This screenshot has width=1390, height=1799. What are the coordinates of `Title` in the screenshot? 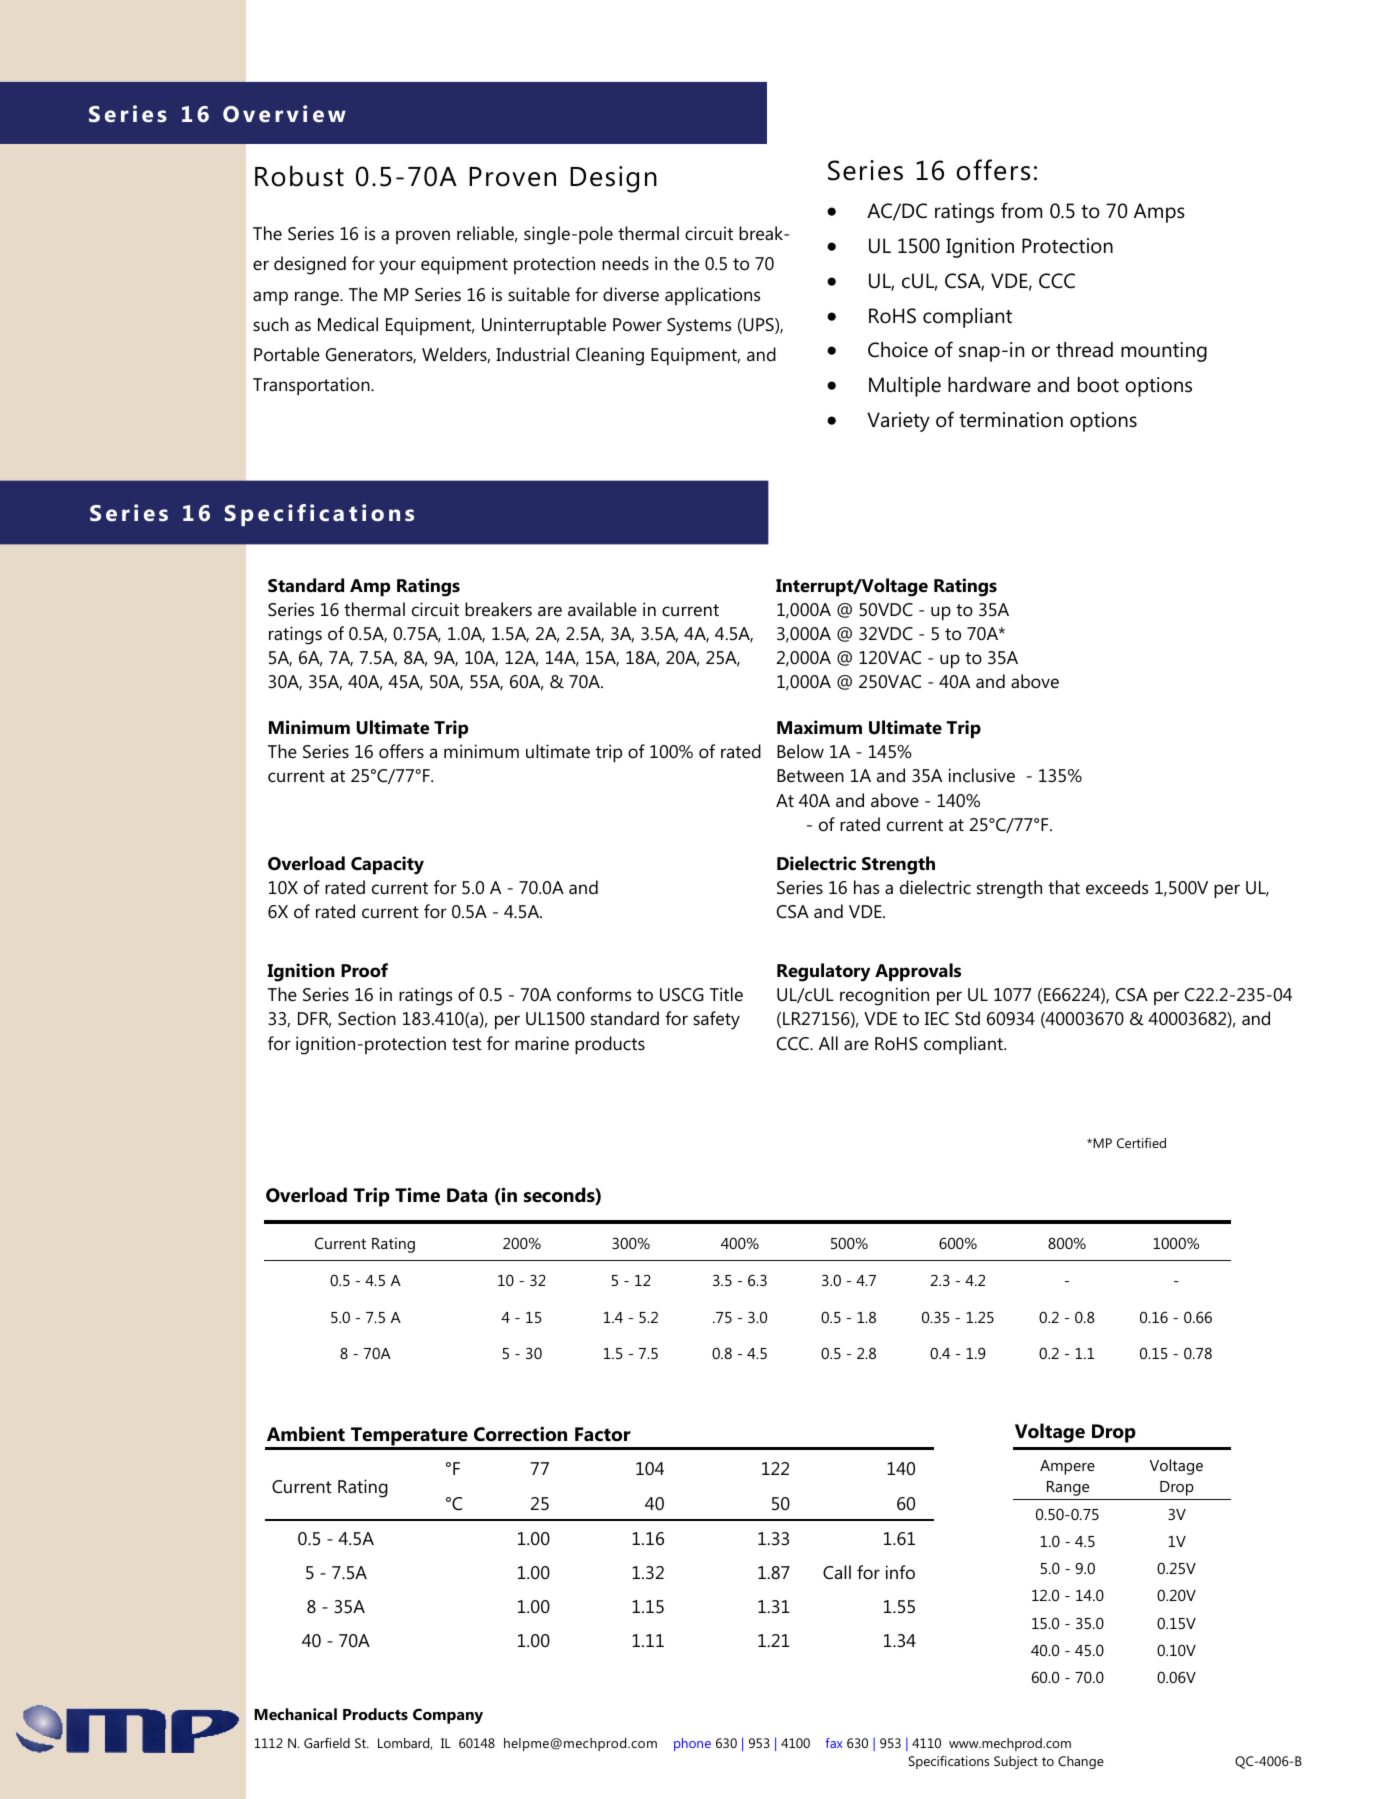 It's located at (726, 994).
